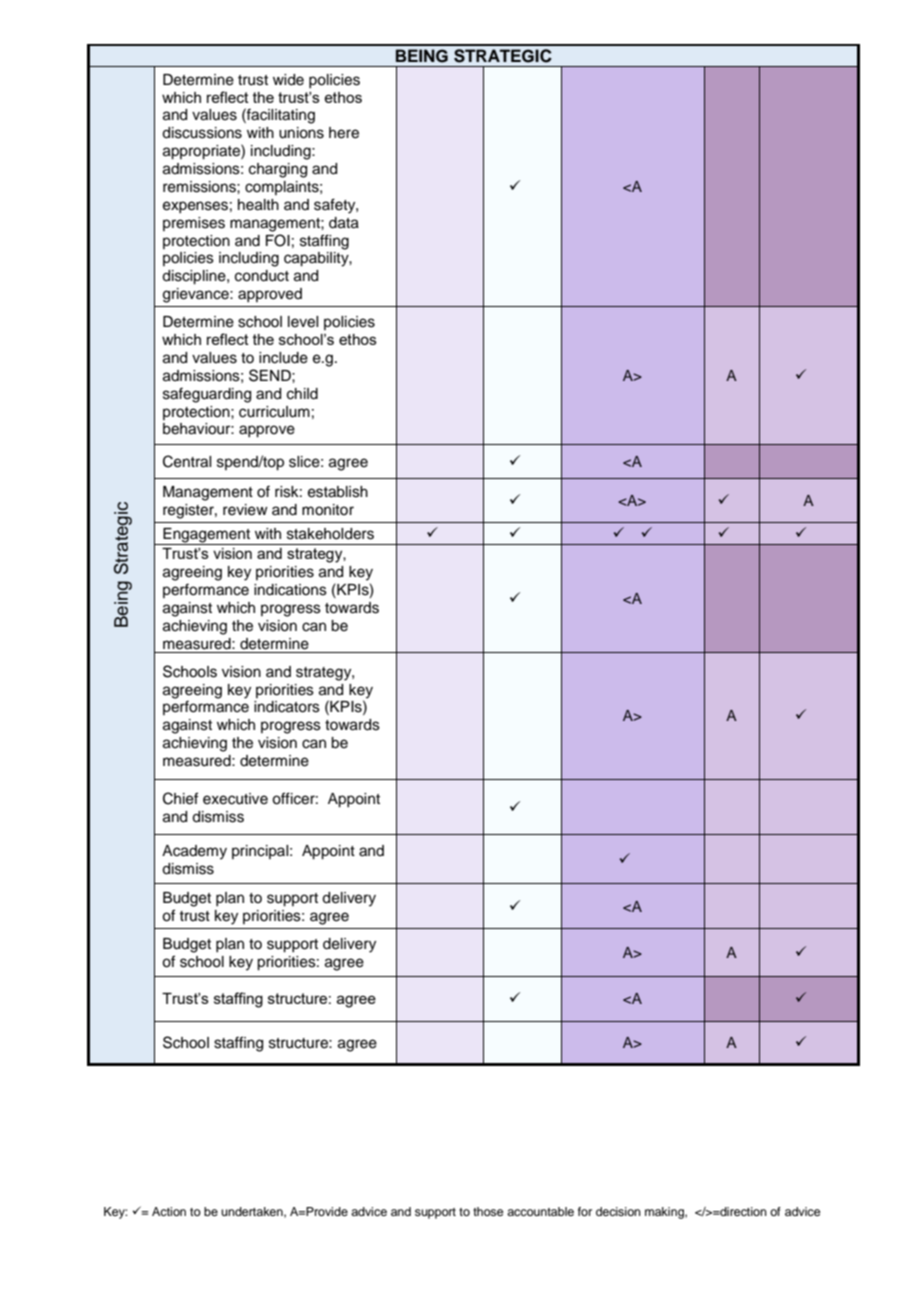 The width and height of the image is (924, 1308). What do you see at coordinates (302, 394) in the image?
I see `child` at bounding box center [302, 394].
